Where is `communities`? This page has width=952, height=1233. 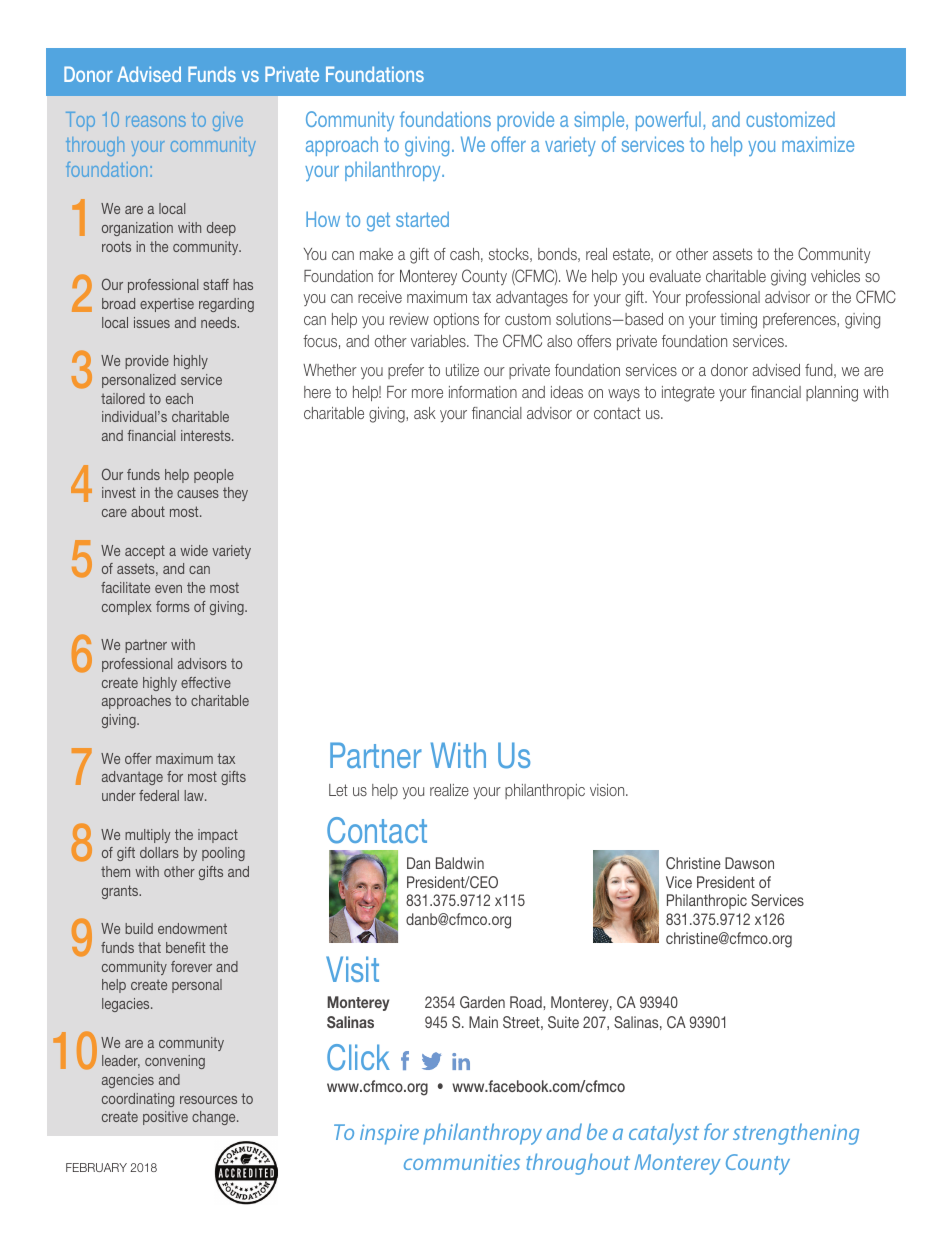
communities is located at coordinates (462, 1162).
